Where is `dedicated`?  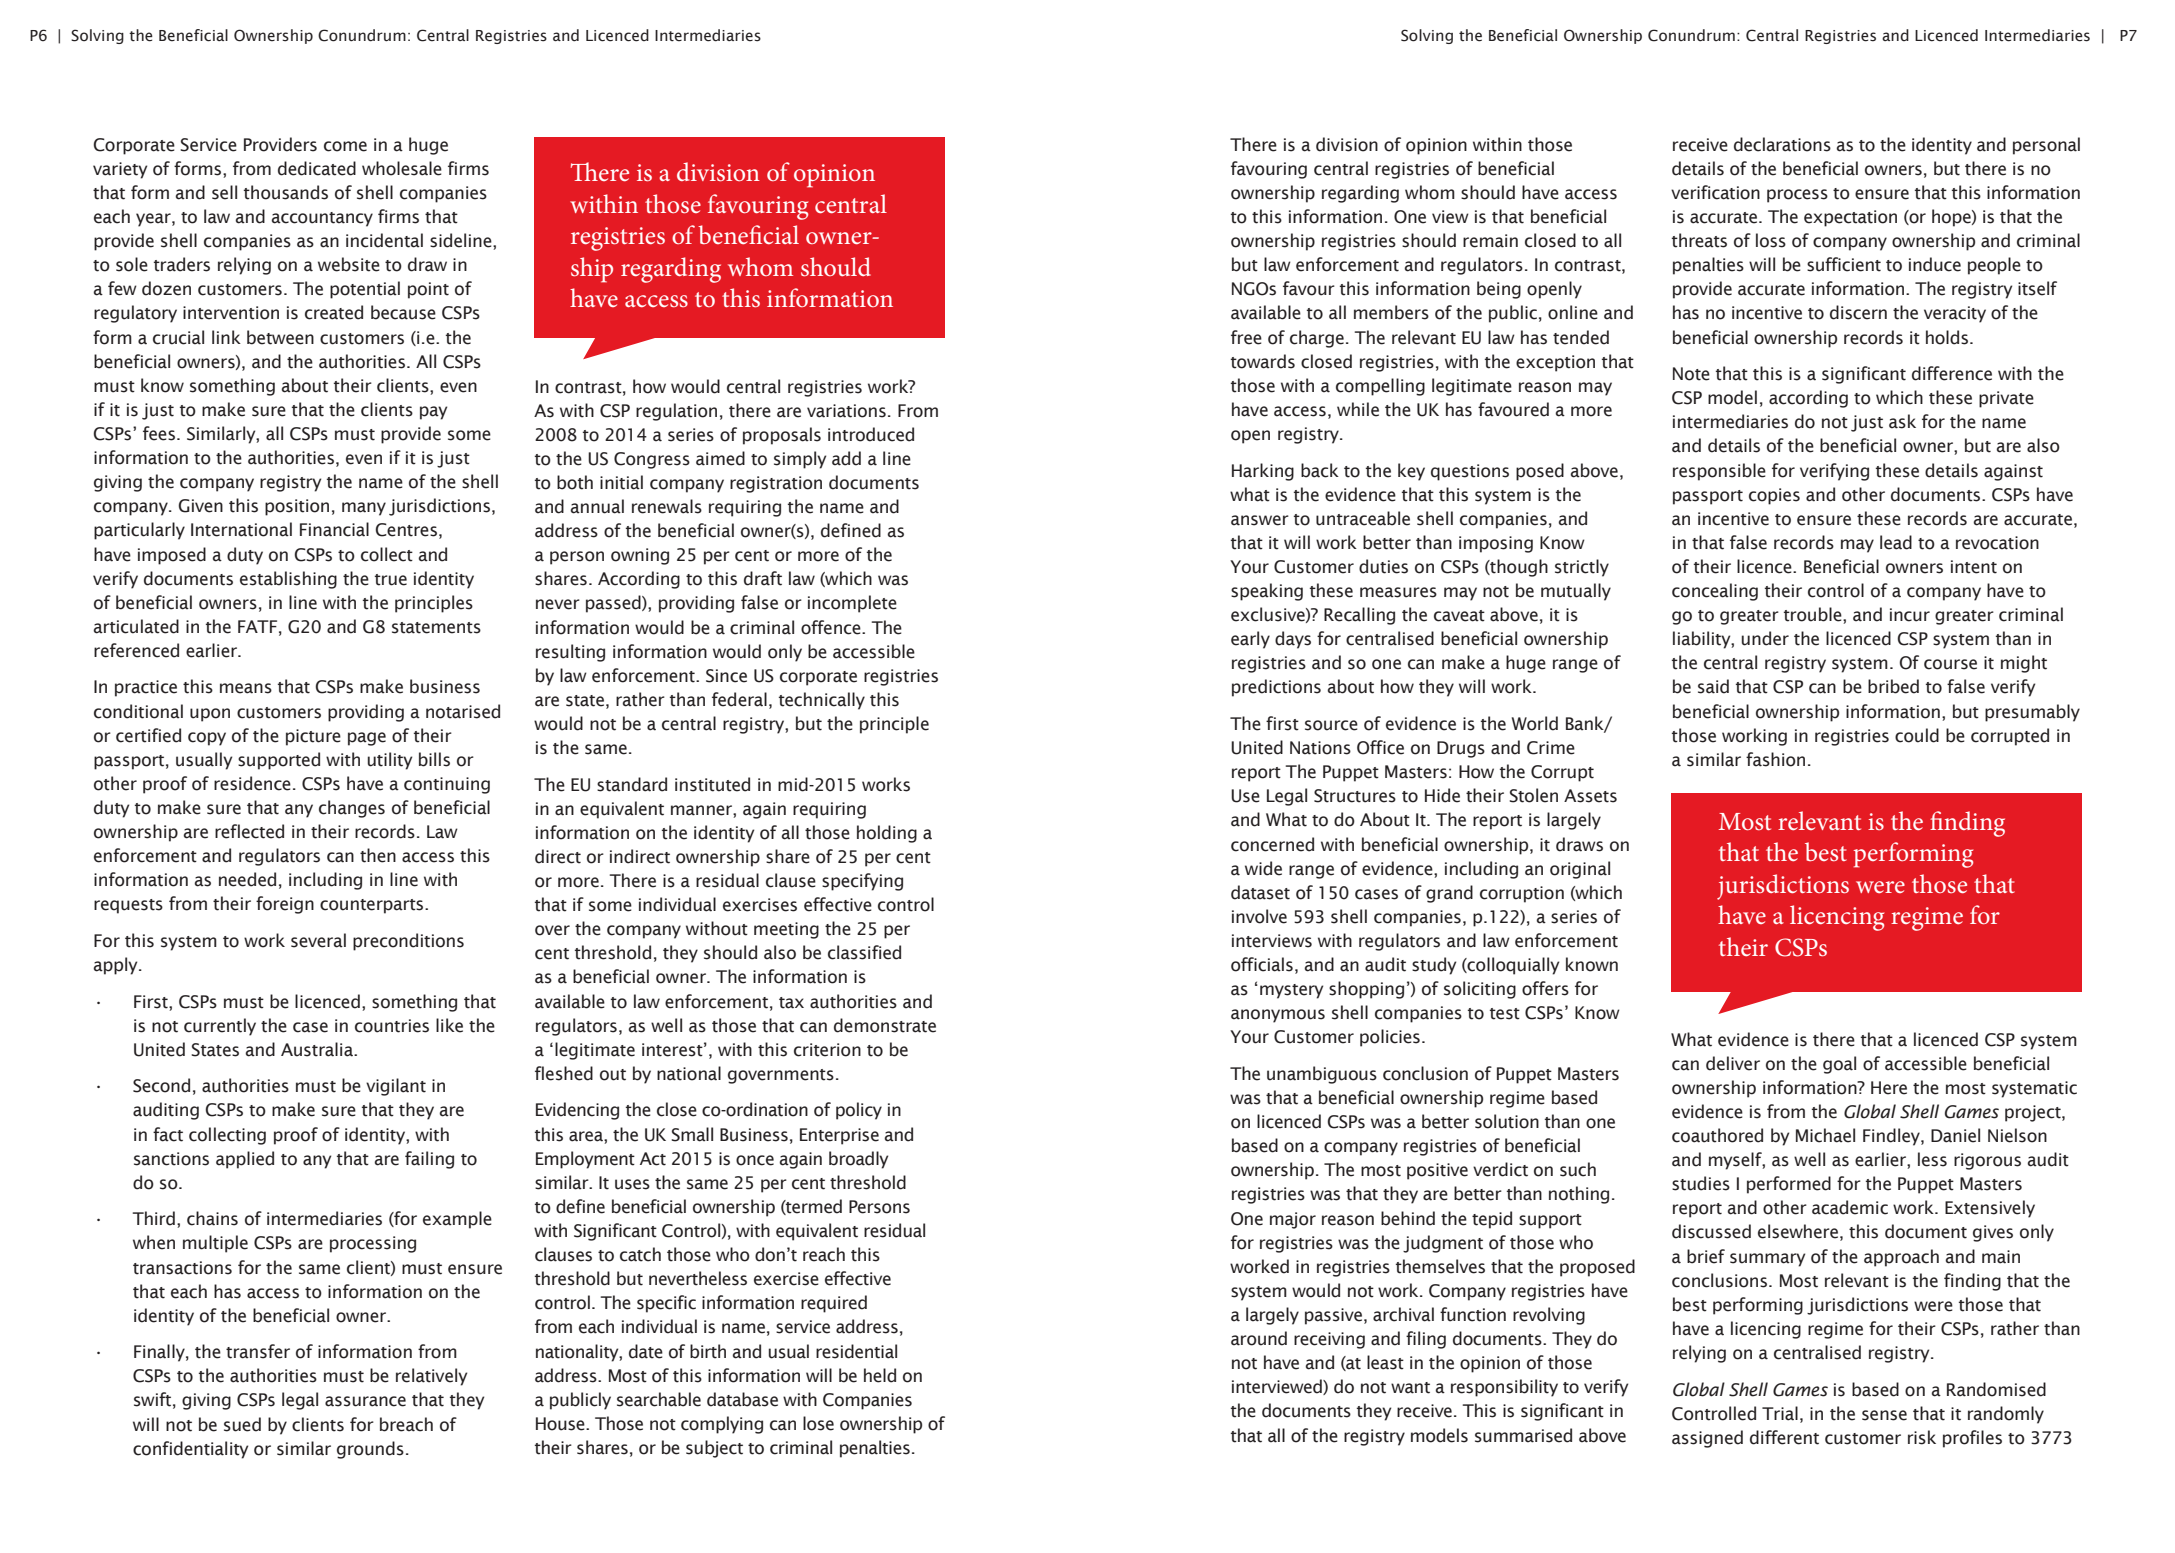 dedicated is located at coordinates (317, 168).
